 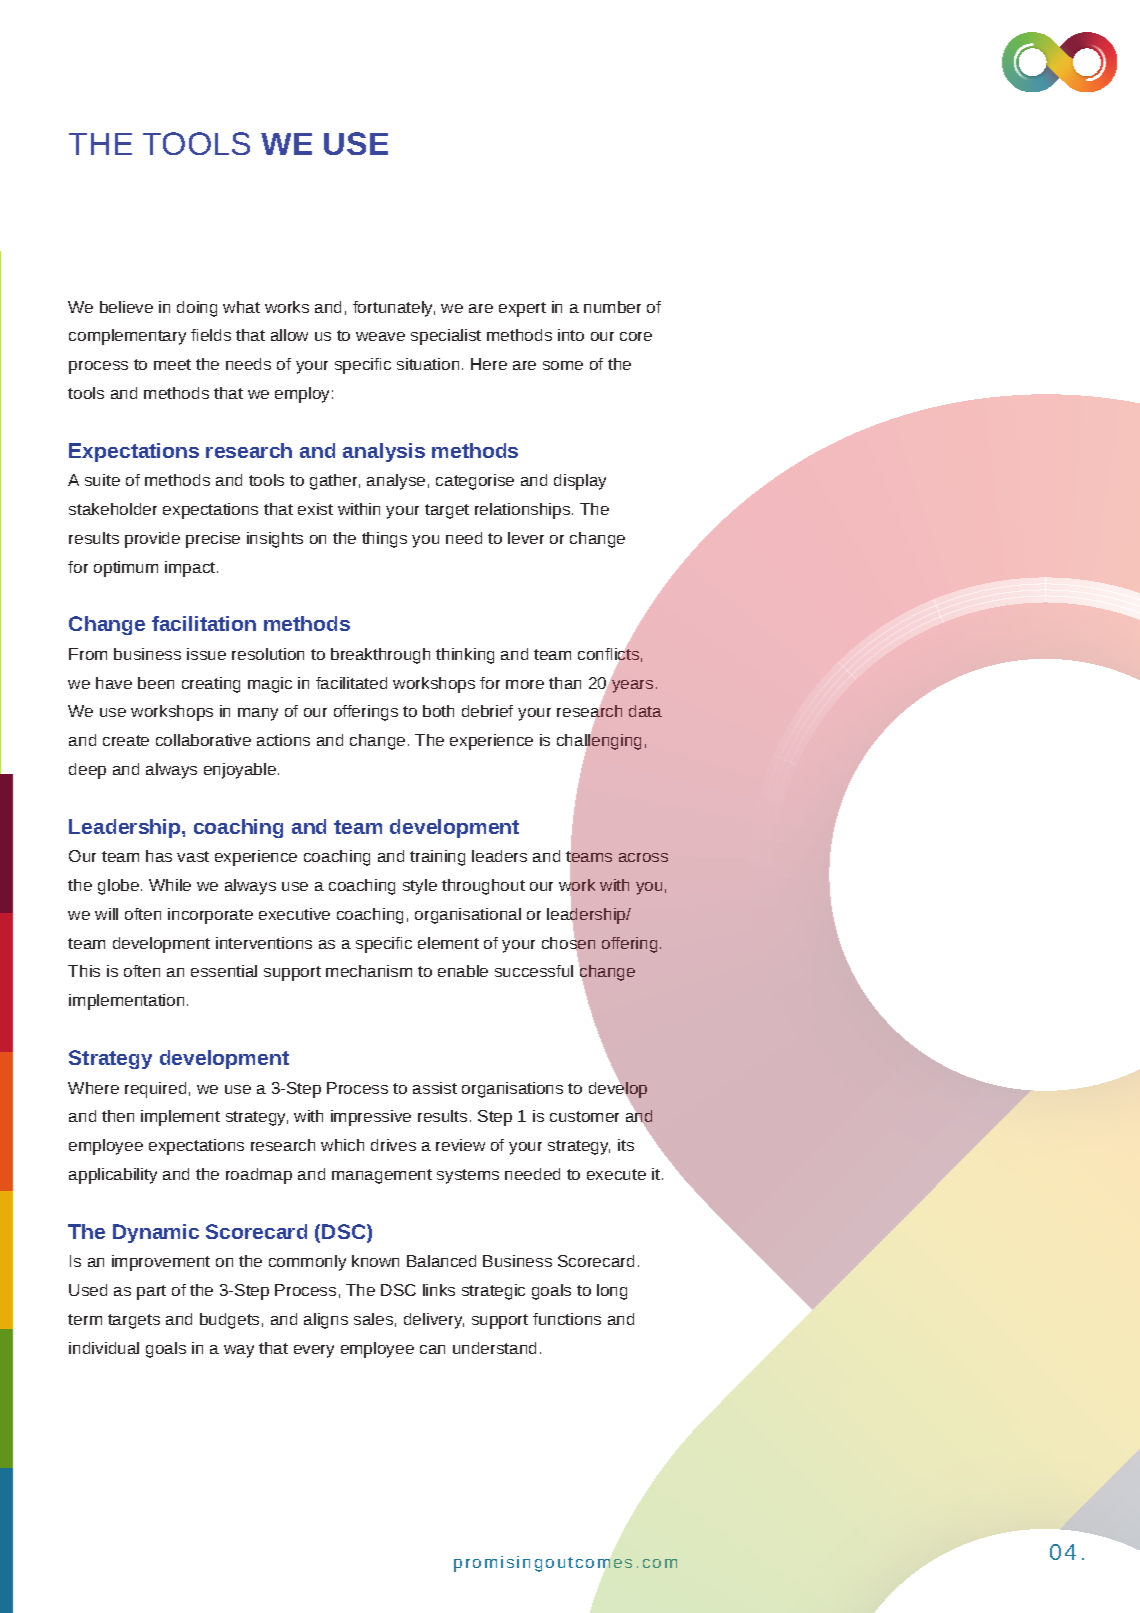 What do you see at coordinates (571, 335) in the image?
I see `into` at bounding box center [571, 335].
